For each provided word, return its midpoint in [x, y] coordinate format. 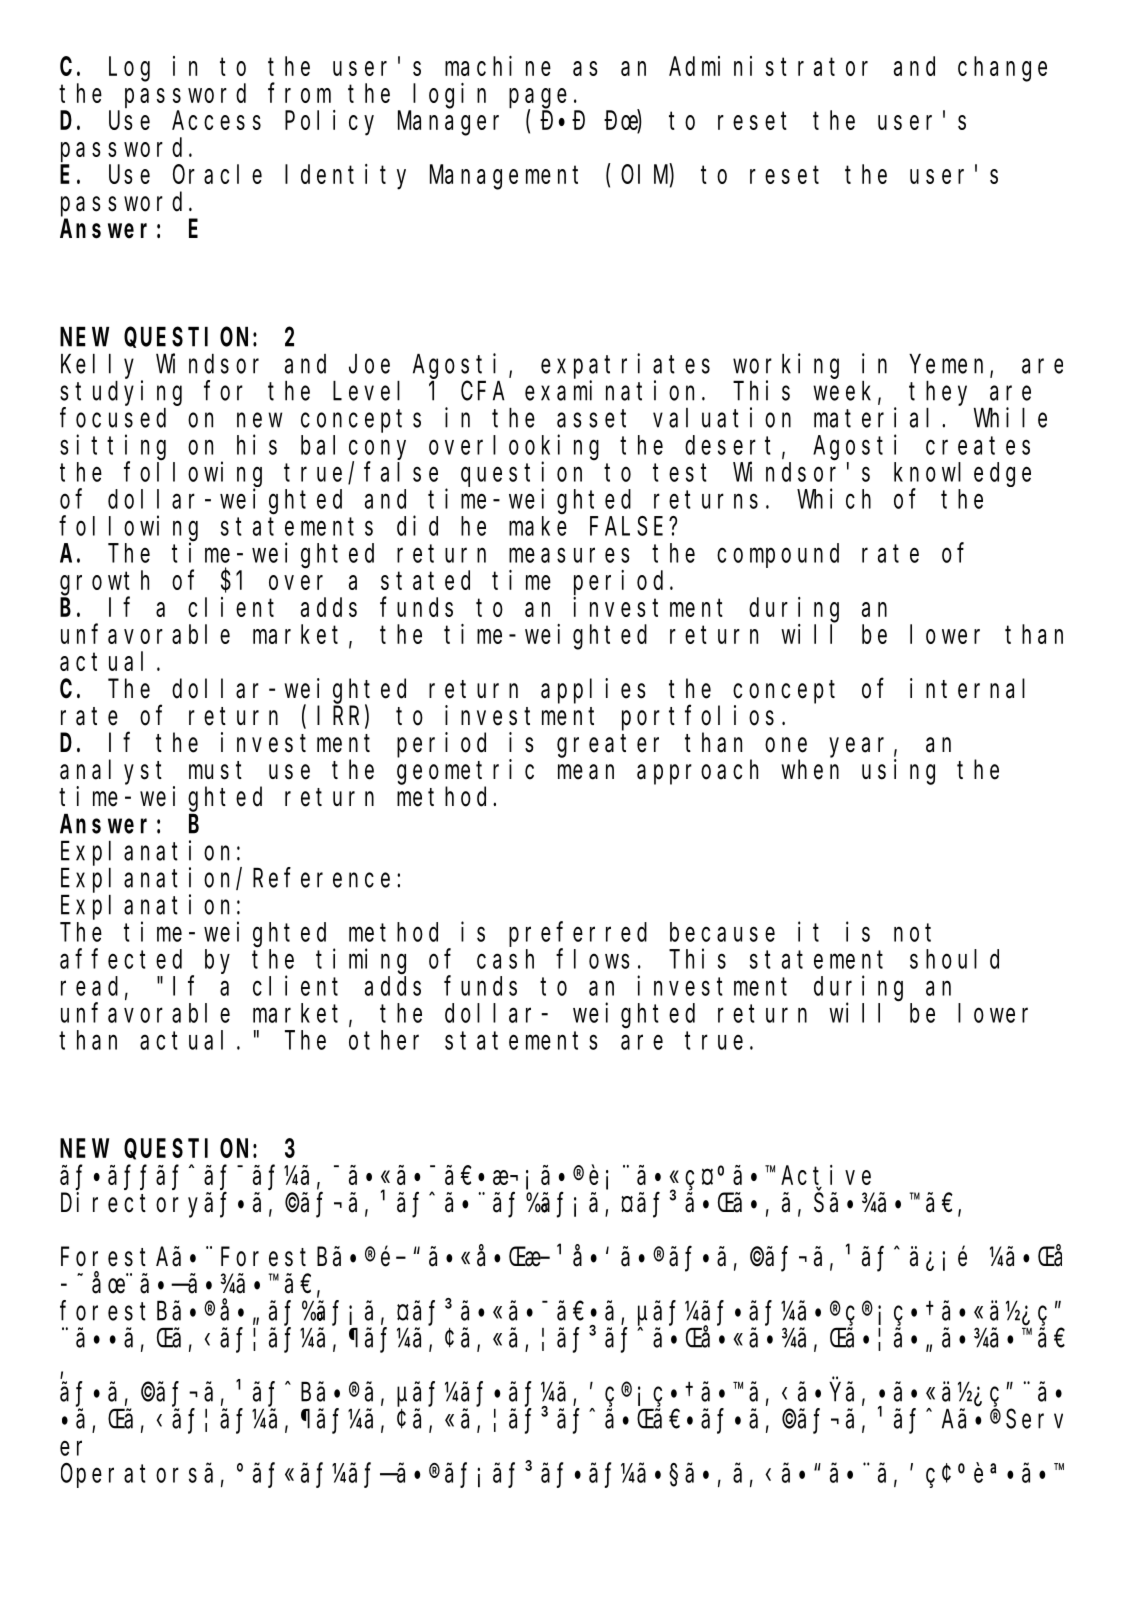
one [786, 745]
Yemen [950, 366]
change [1002, 69]
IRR [341, 717]
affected [121, 959]
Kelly [97, 366]
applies [593, 691]
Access [216, 121]
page [538, 98]
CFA [483, 391]
